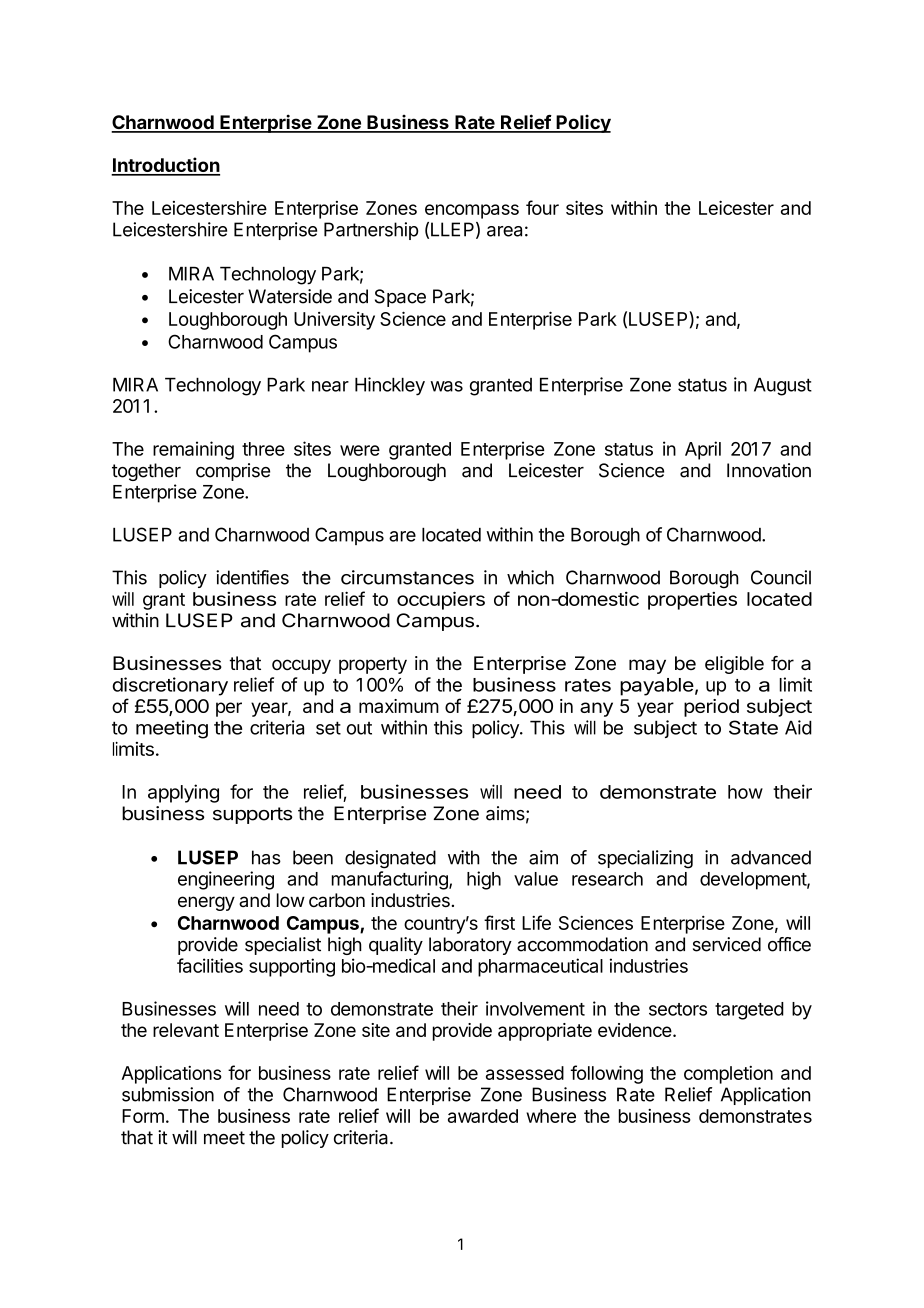 This image has height=1308, width=924. Describe the element at coordinates (483, 1116) in the image. I see `awarded` at that location.
